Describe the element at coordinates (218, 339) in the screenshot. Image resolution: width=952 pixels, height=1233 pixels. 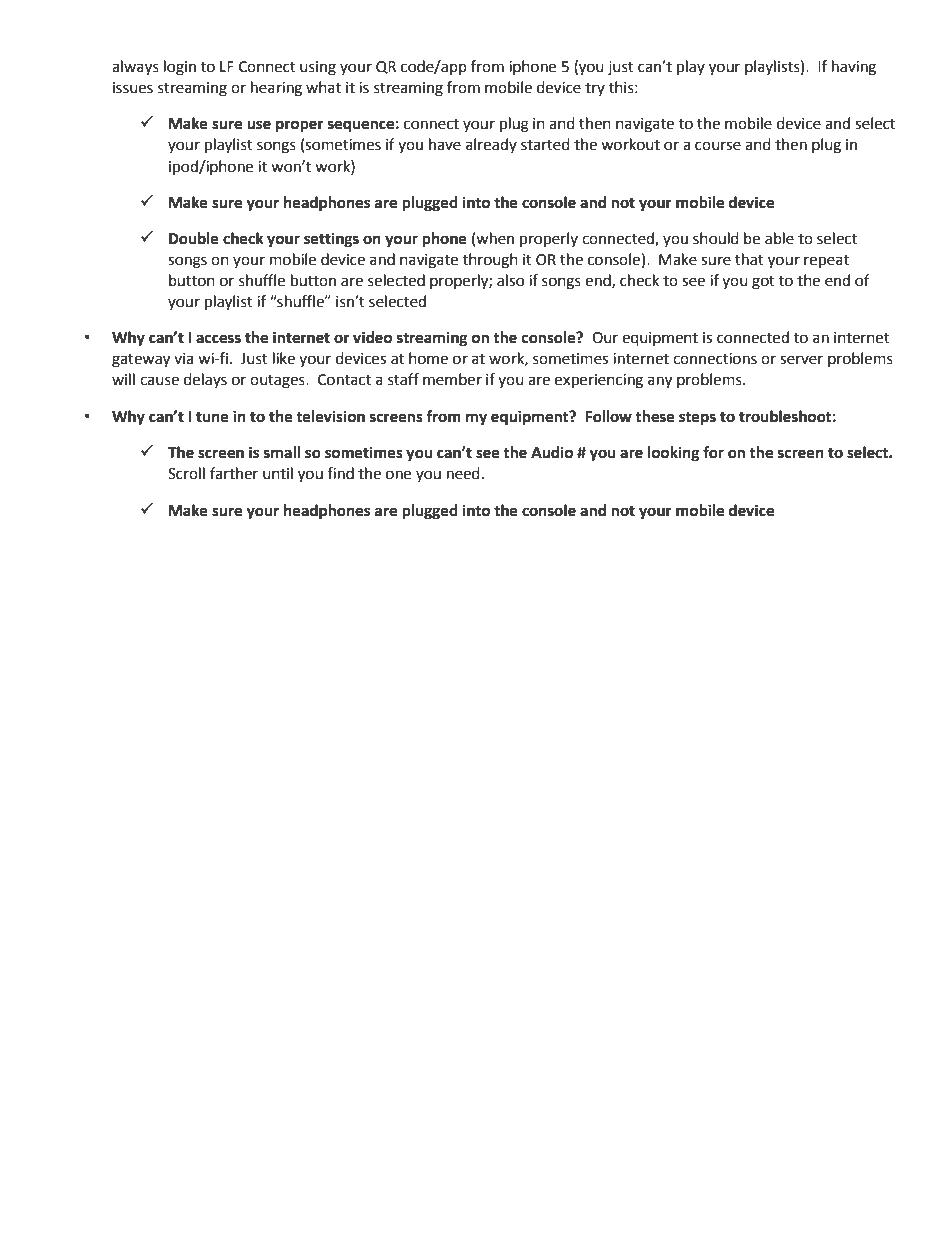
I see `access` at that location.
